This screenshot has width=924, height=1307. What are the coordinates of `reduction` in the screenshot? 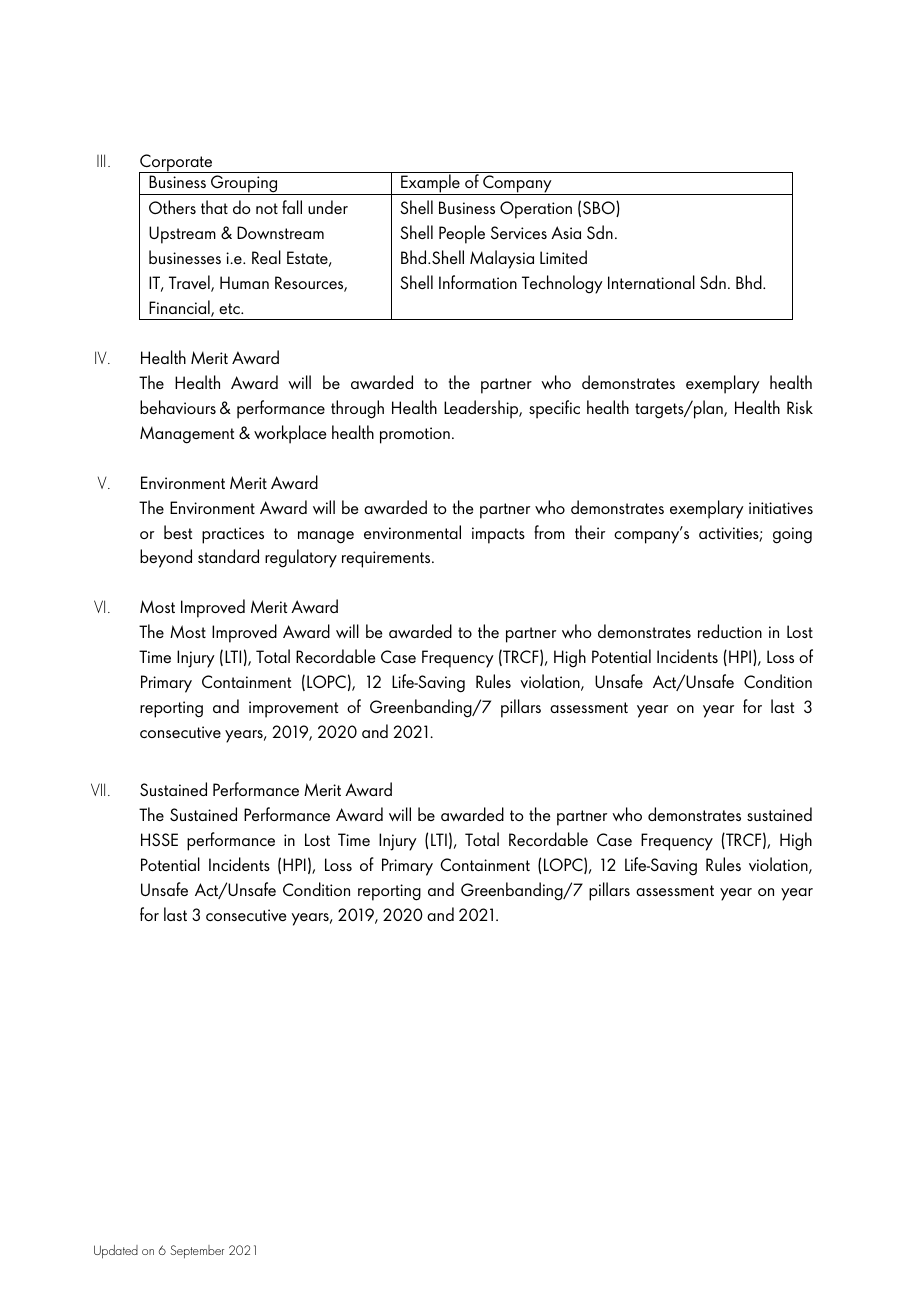 It's located at (730, 631).
